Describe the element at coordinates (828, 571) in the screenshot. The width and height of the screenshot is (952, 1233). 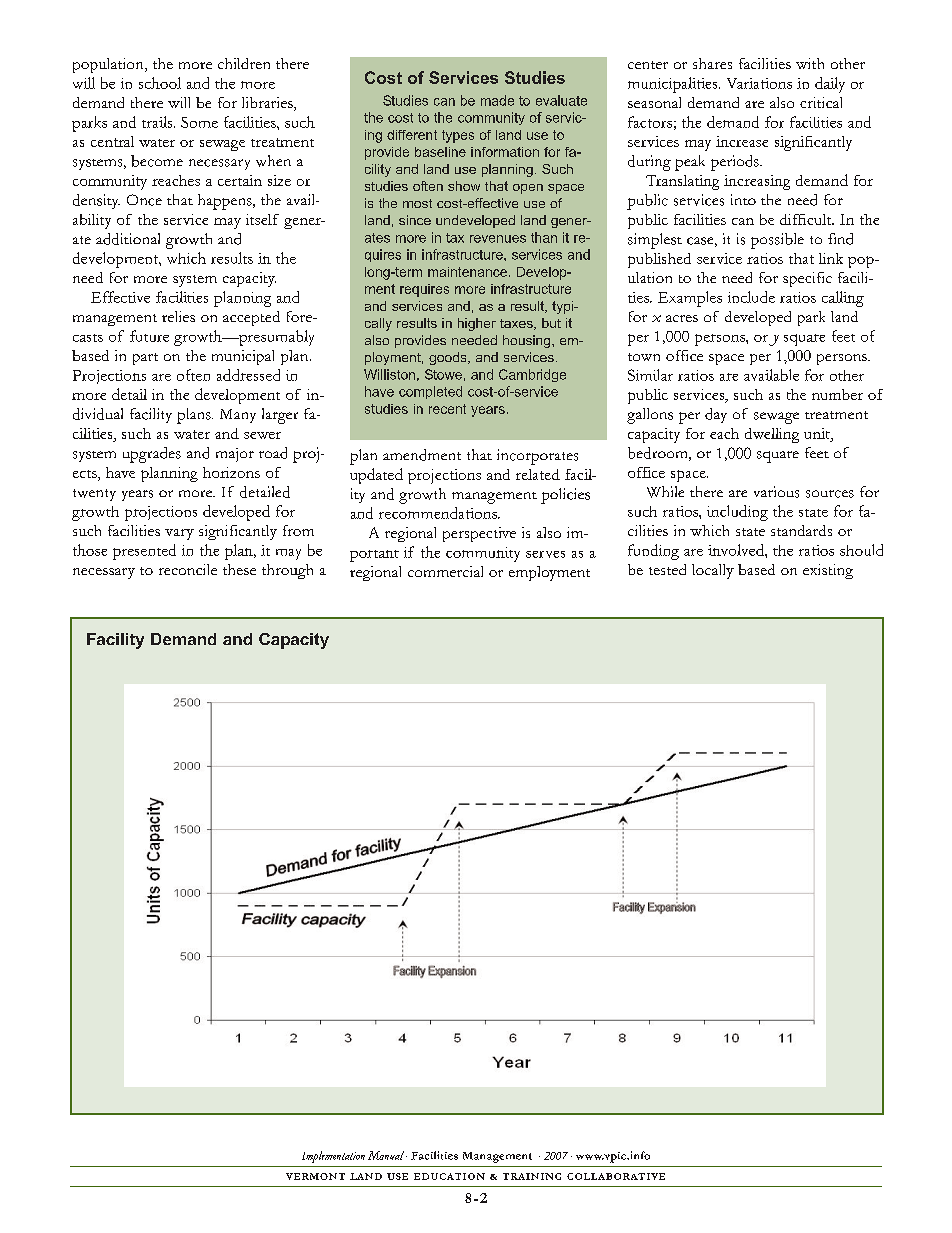
I see `existing` at that location.
